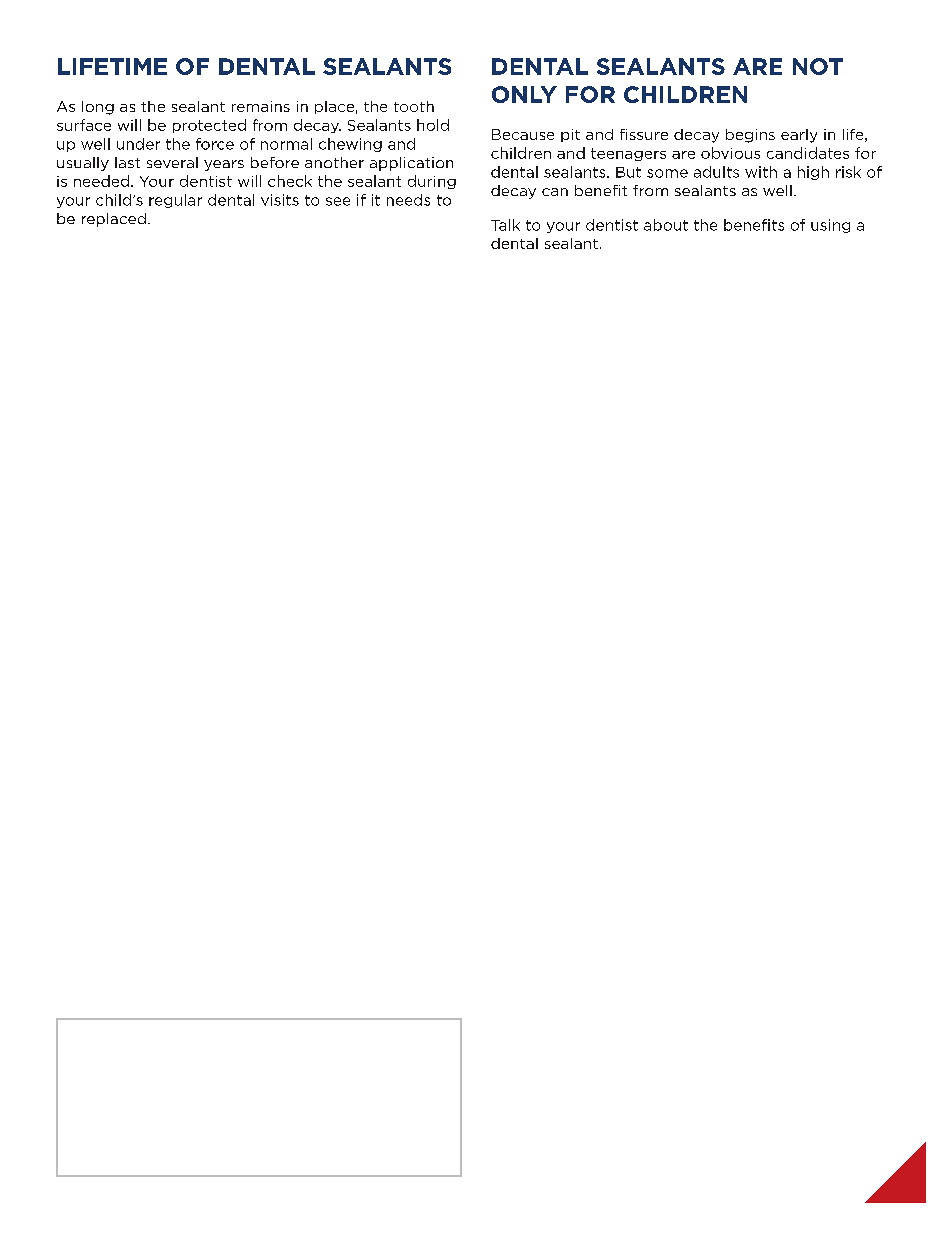 The width and height of the screenshot is (952, 1233). I want to click on remains, so click(261, 106).
